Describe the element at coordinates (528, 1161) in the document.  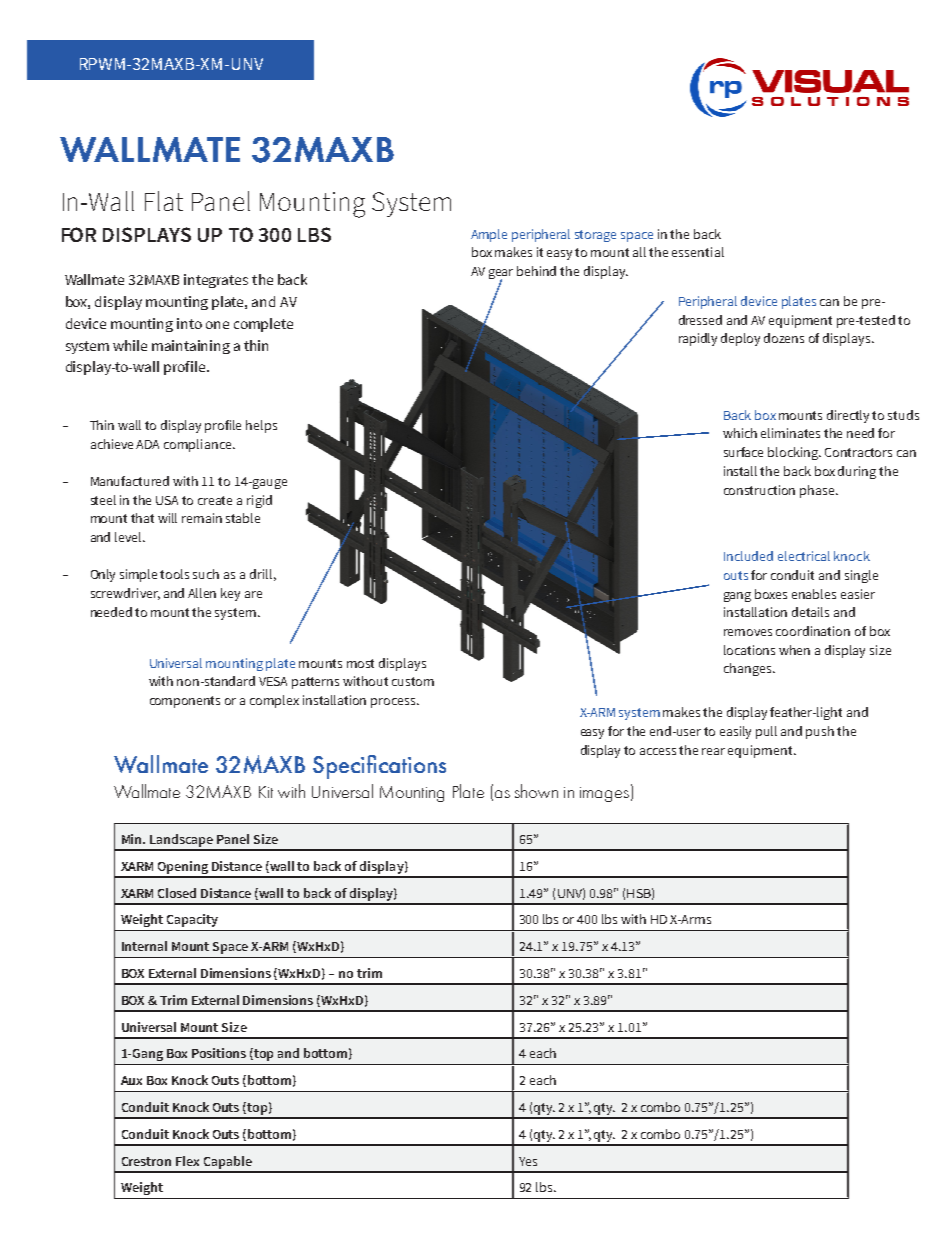
I see `Yes` at that location.
